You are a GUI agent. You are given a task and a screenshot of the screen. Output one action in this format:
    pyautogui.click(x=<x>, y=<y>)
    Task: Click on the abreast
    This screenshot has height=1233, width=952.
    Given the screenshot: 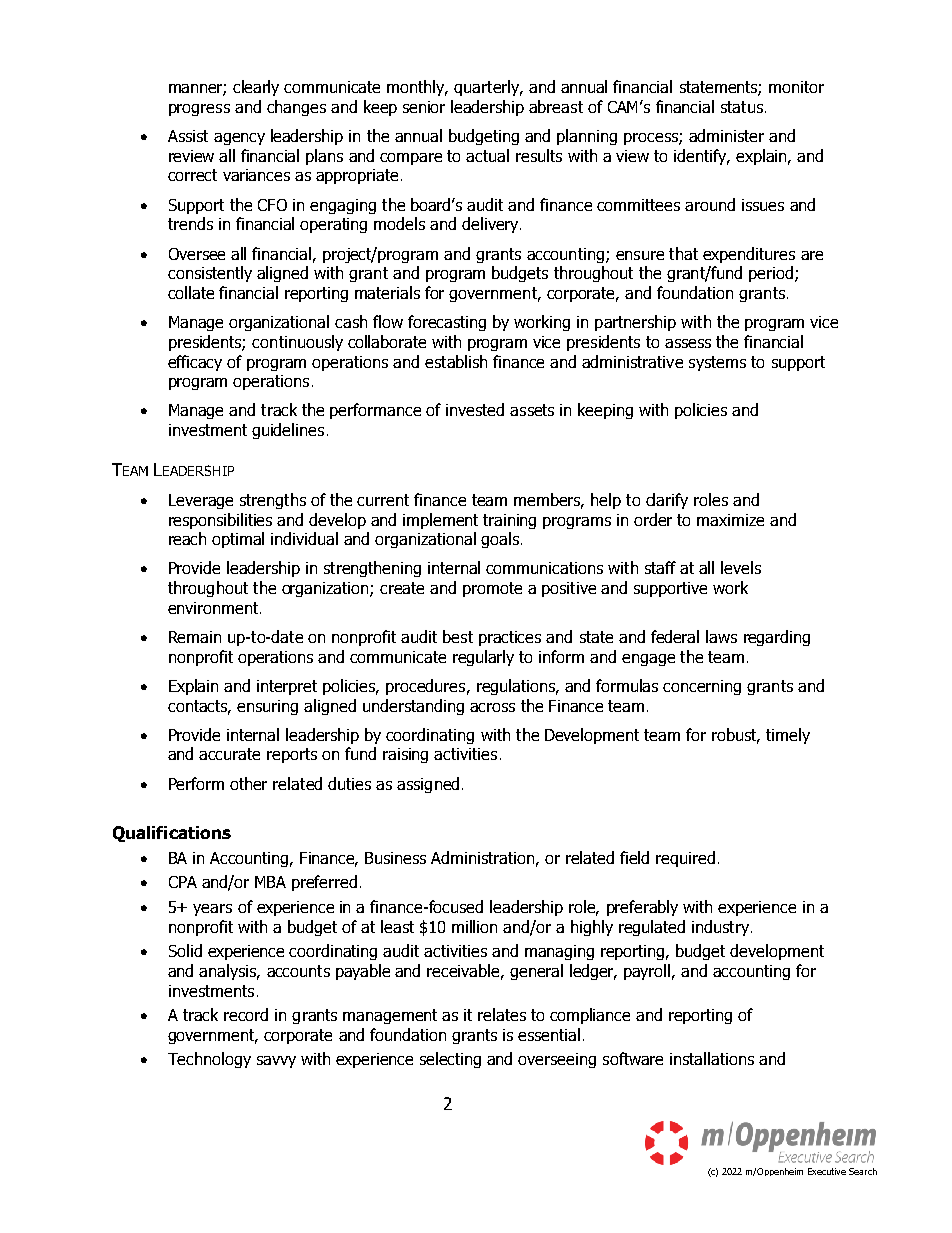 What is the action you would take?
    pyautogui.click(x=556, y=106)
